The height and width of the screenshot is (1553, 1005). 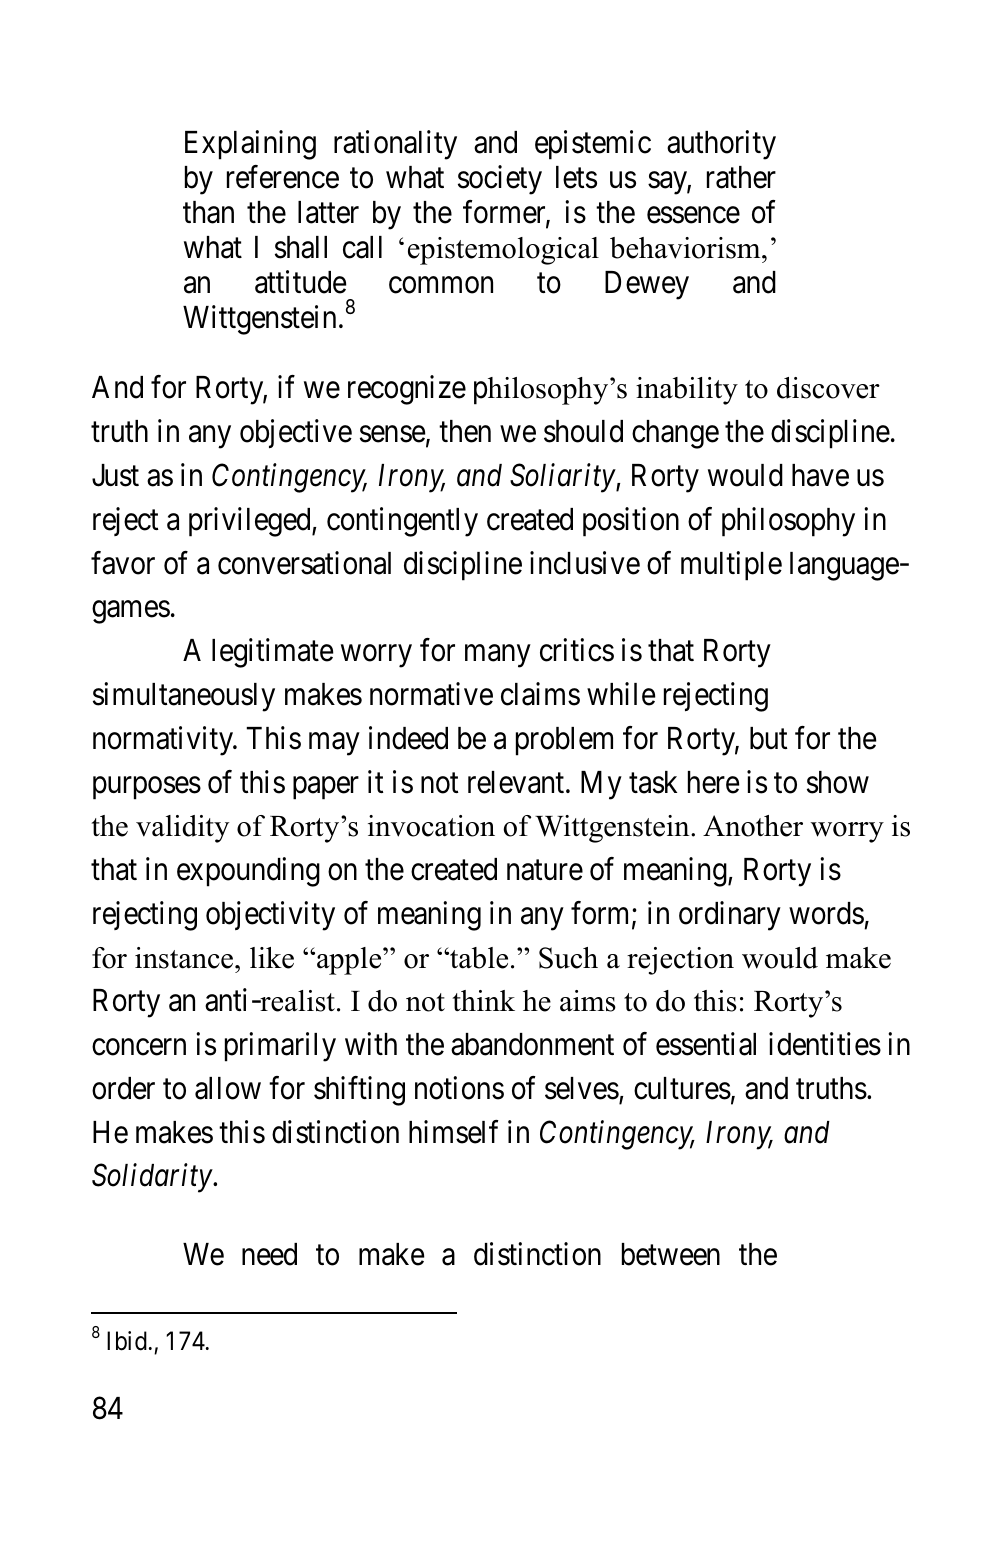 I want to click on relevant, so click(x=517, y=782).
